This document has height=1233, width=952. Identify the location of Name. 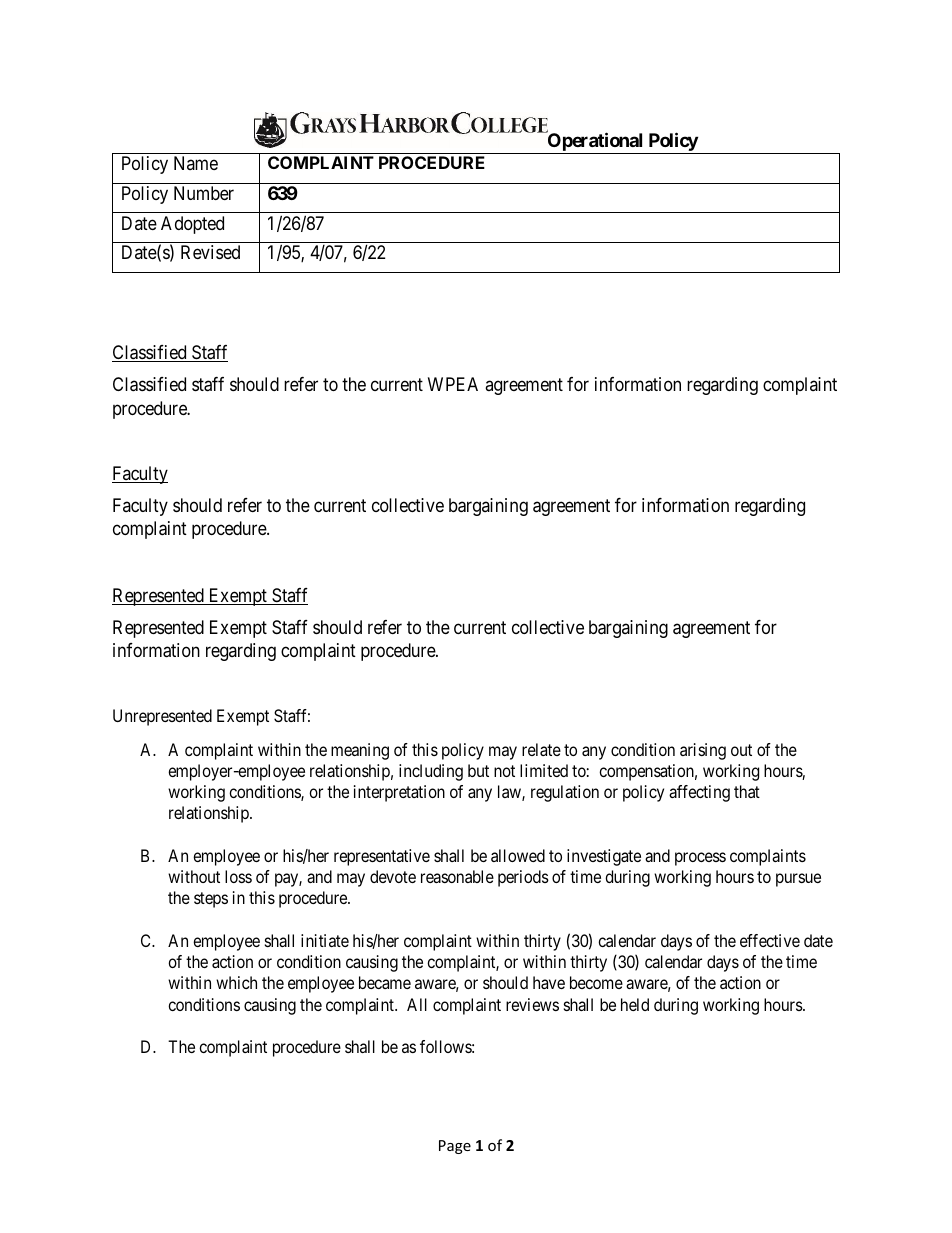
(196, 163).
